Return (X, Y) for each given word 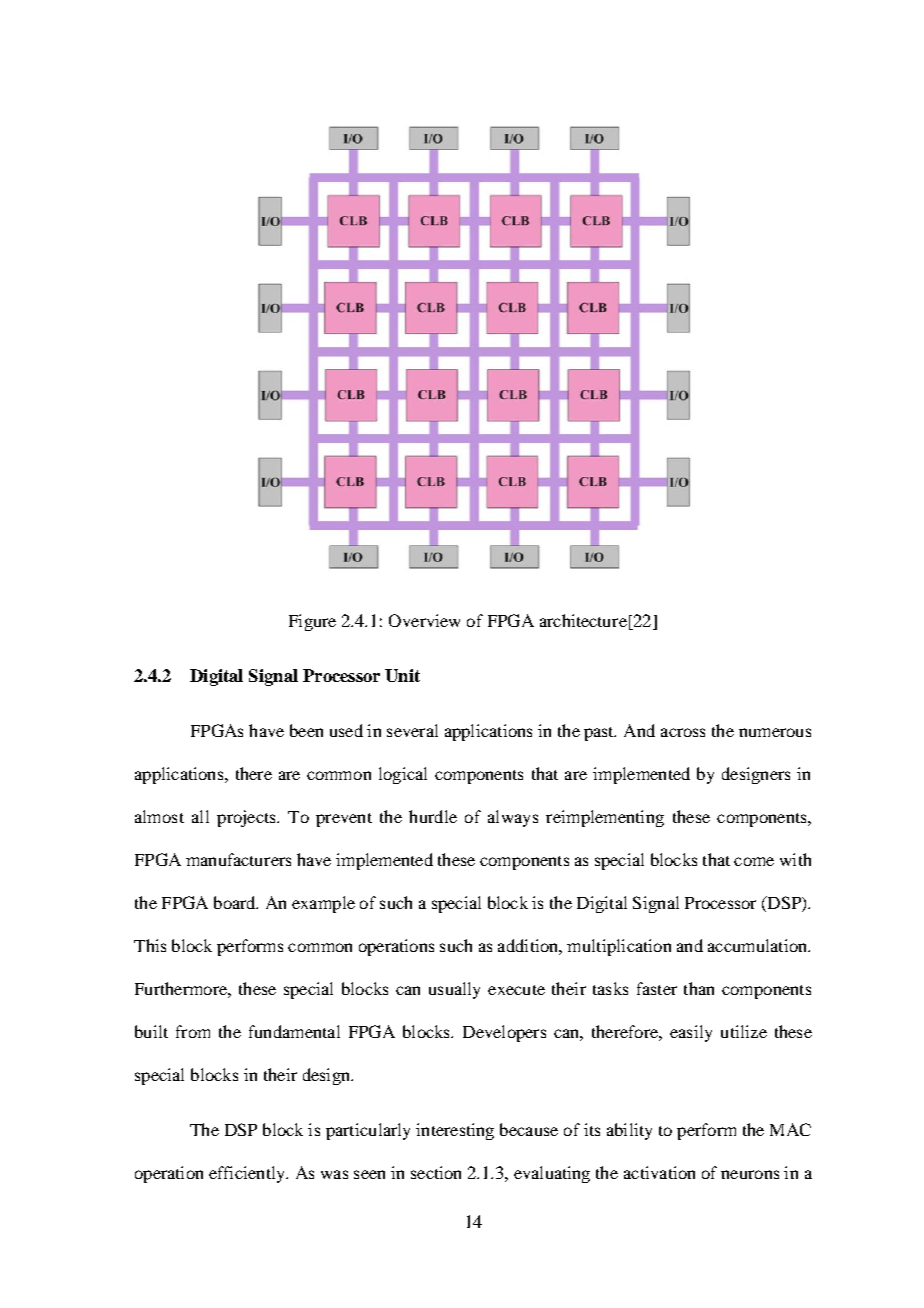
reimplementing (605, 818)
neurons (750, 1174)
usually (454, 990)
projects (247, 818)
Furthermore (182, 988)
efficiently (248, 1174)
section (436, 1172)
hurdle (433, 816)
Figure (312, 622)
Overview (424, 620)
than (699, 988)
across (683, 732)
